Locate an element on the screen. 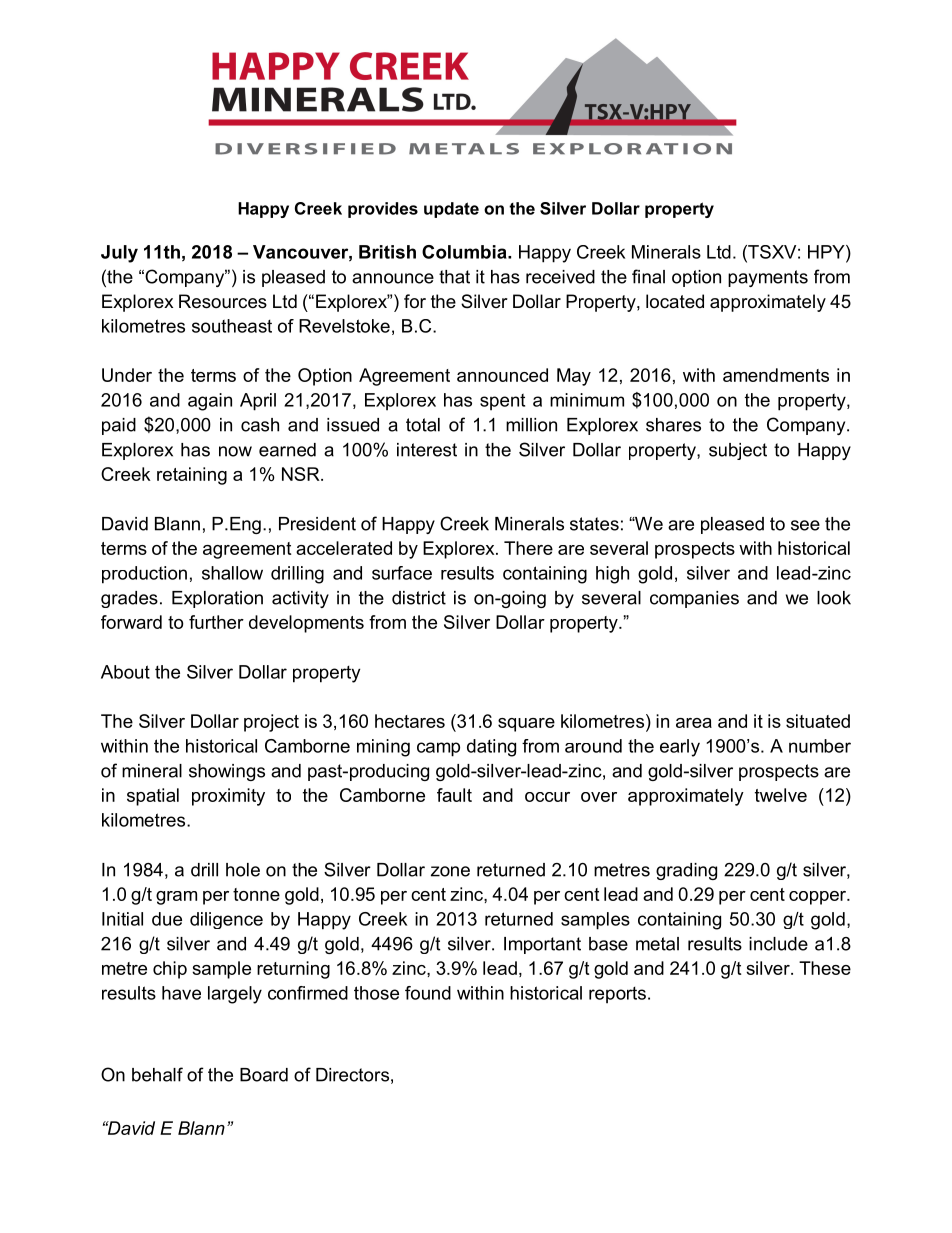 Image resolution: width=952 pixels, height=1233 pixels. companies is located at coordinates (694, 599).
